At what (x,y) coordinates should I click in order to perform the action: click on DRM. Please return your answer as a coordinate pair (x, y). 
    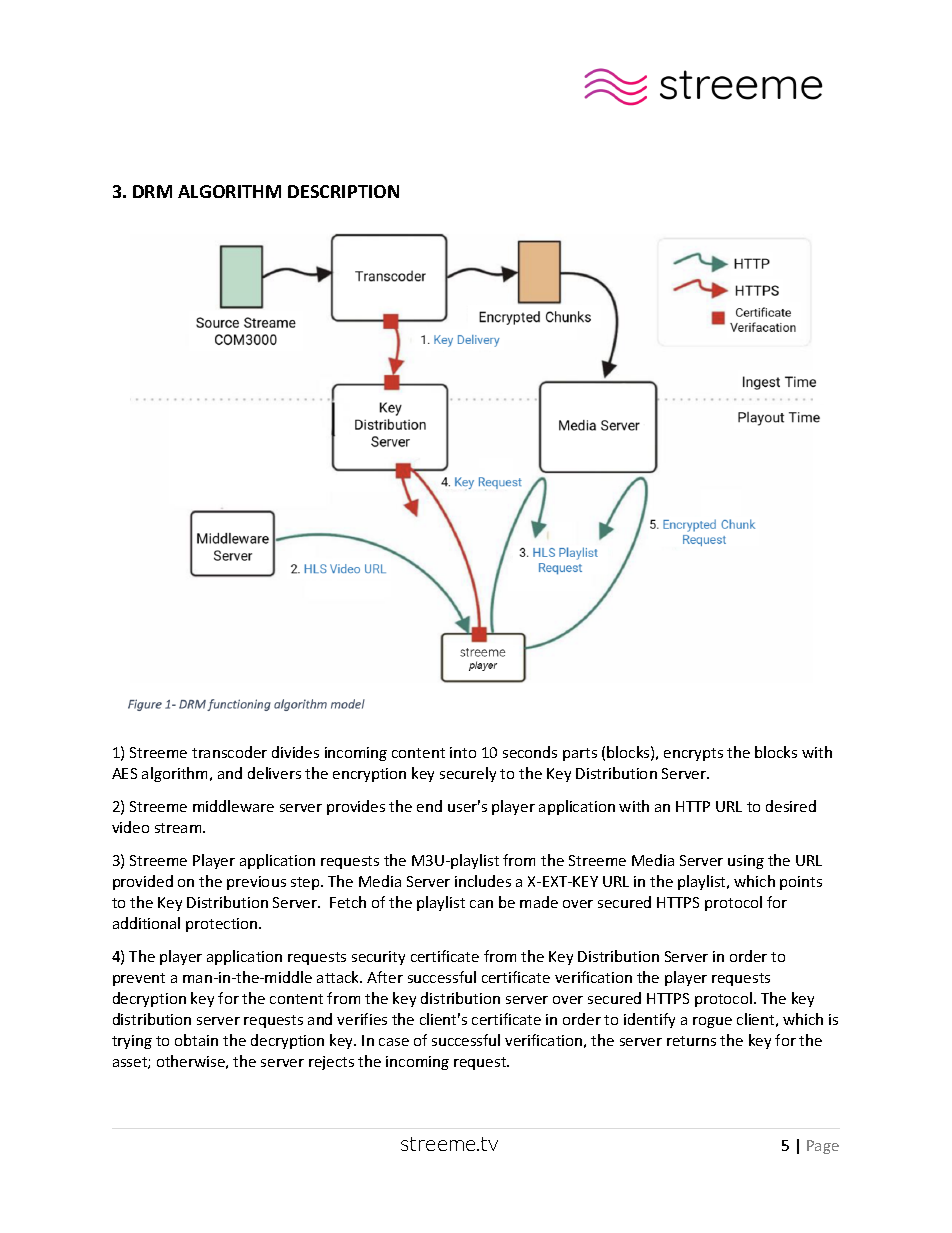
    Looking at the image, I should click on (152, 191).
